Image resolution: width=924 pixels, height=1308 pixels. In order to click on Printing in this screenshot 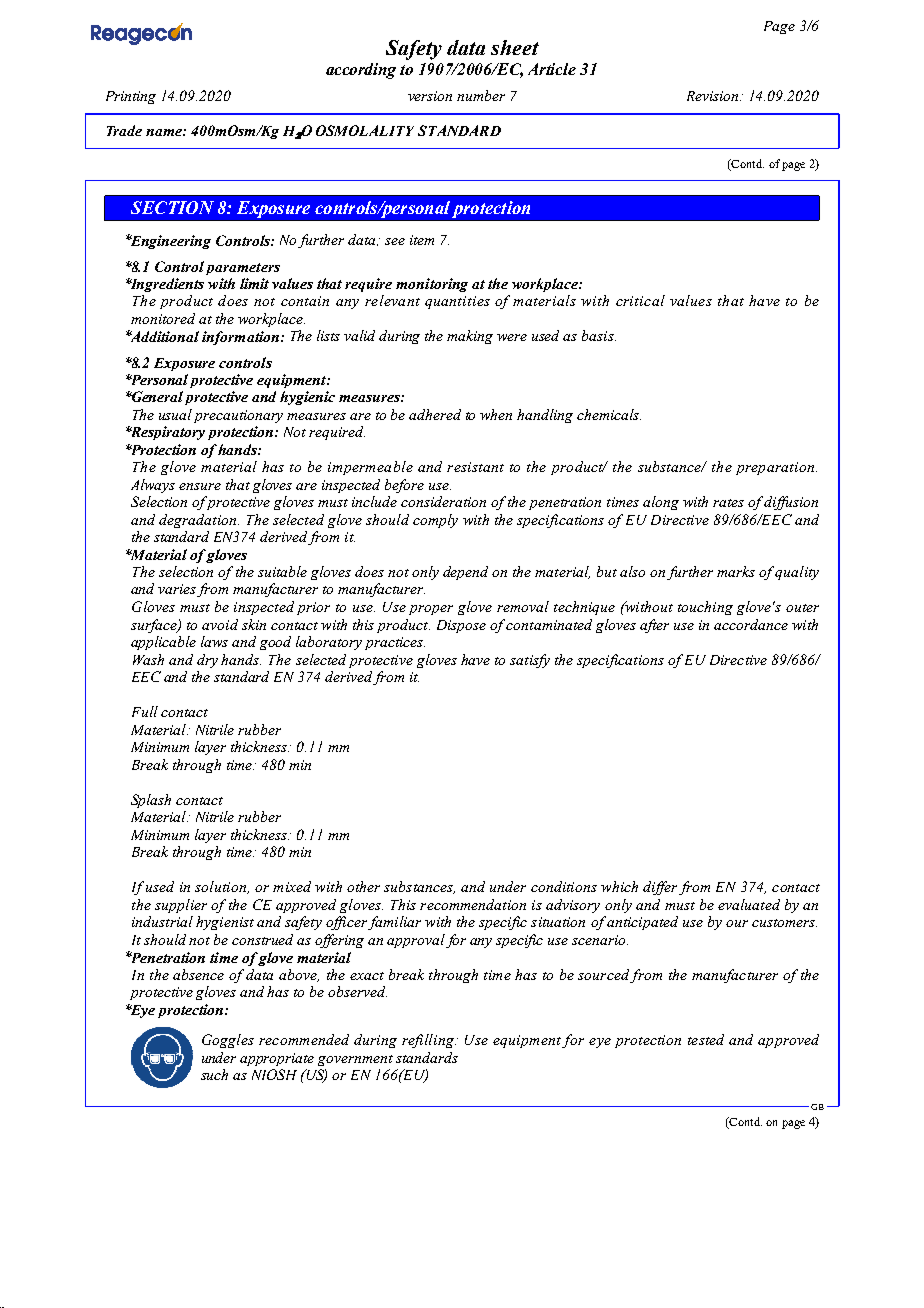, I will do `click(131, 97)`.
